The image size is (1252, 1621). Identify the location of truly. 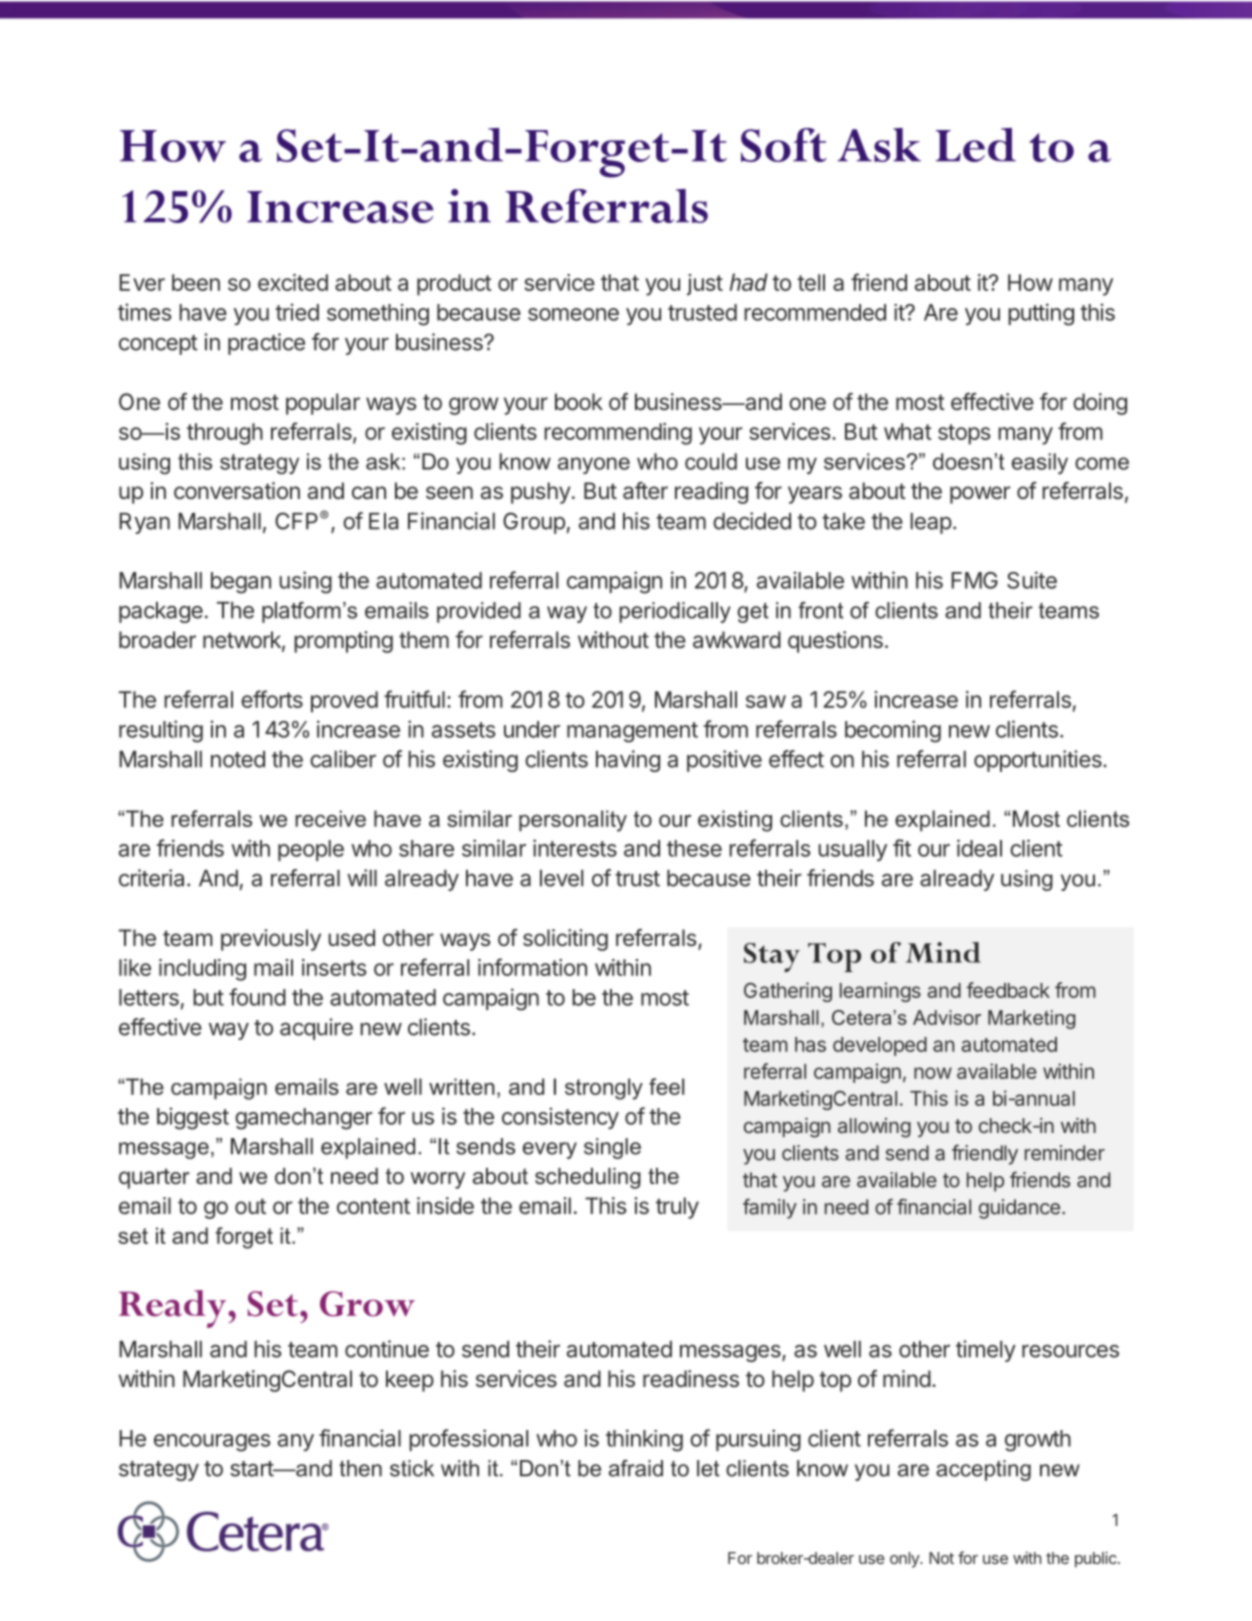
(677, 1208).
